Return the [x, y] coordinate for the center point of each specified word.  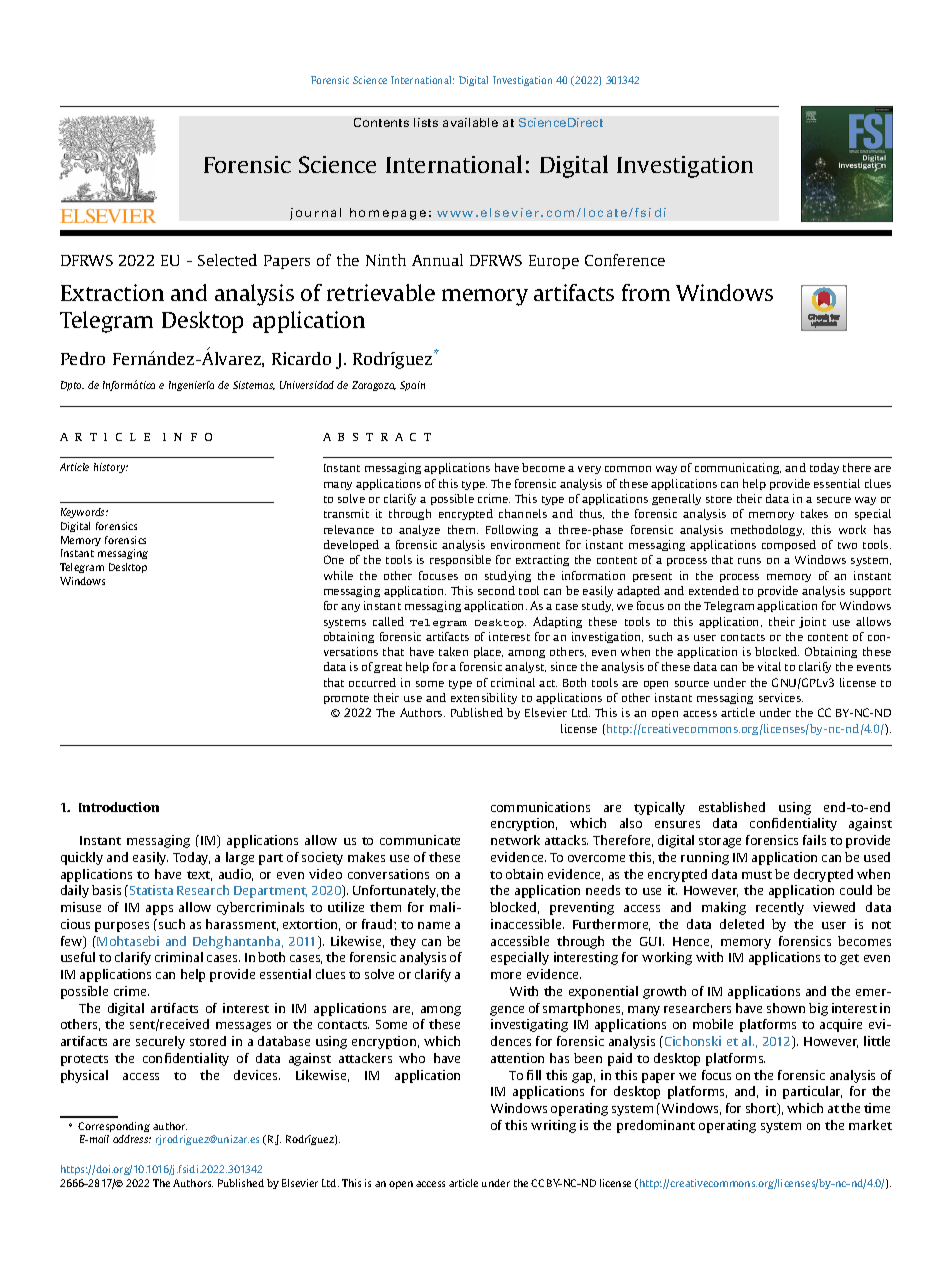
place [488, 652]
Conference [625, 260]
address [132, 1139]
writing [553, 1126]
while [338, 575]
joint [812, 622]
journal [315, 214]
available [470, 122]
